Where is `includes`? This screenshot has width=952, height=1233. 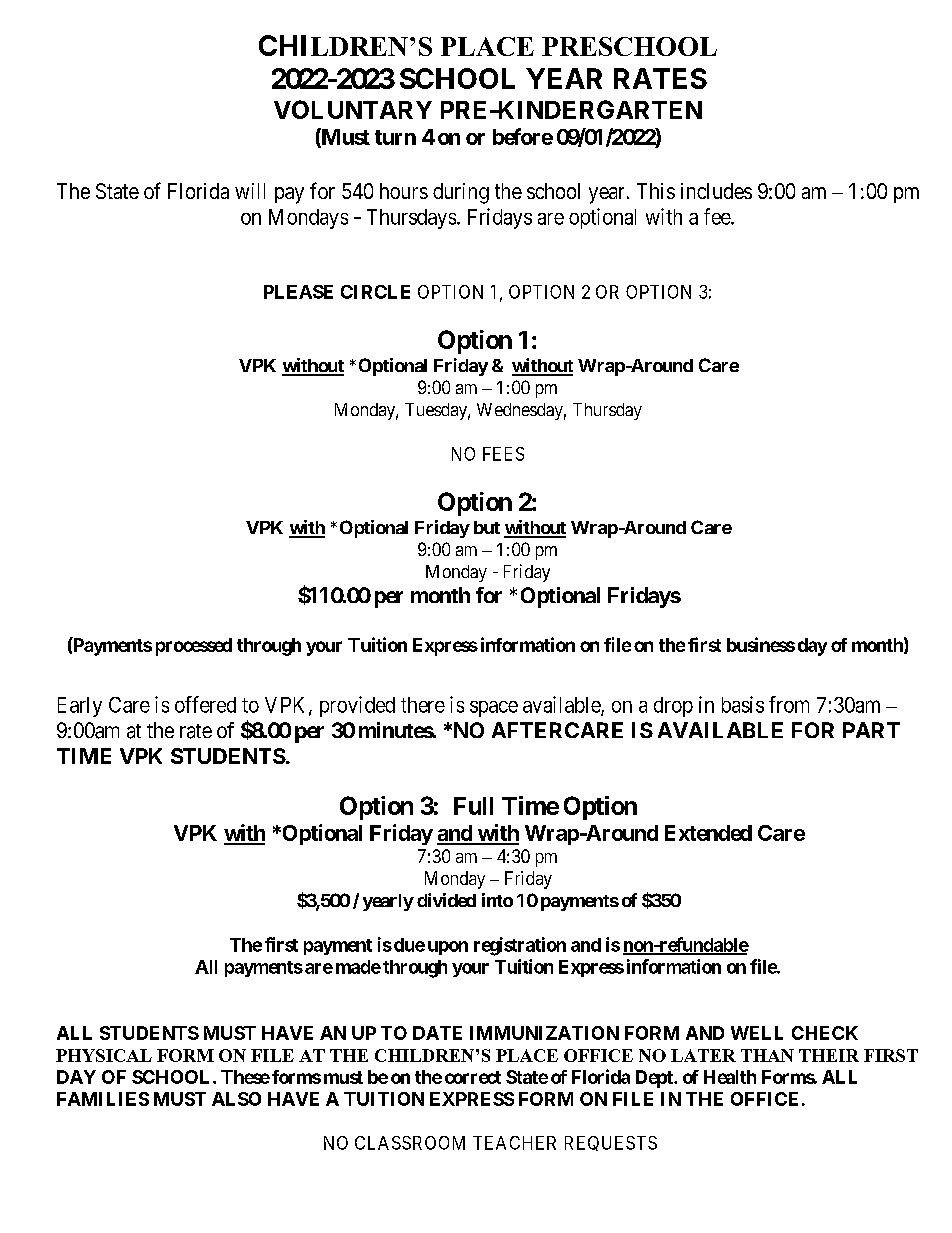
includes is located at coordinates (716, 191).
